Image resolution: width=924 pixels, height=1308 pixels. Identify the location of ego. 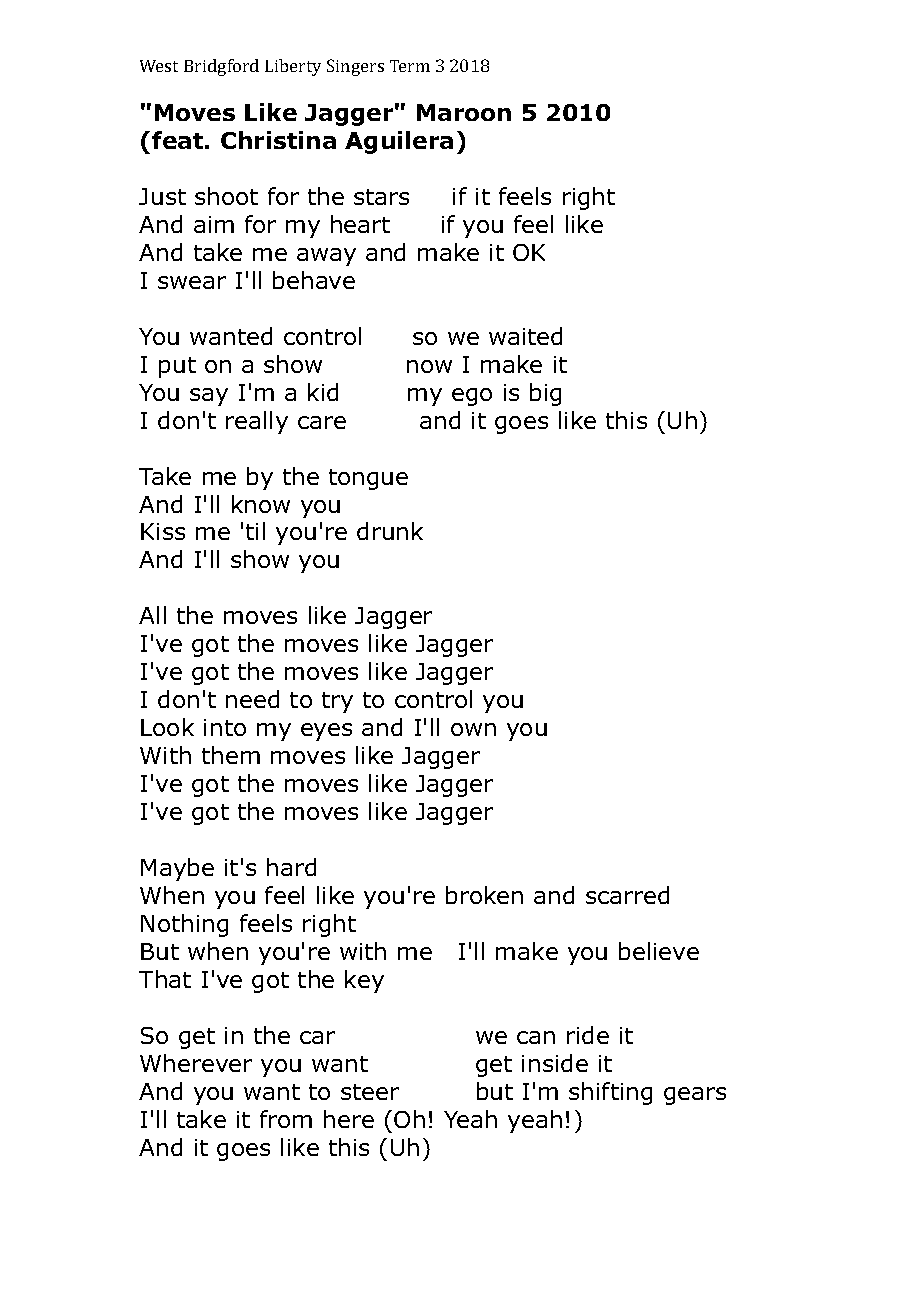
(472, 397).
